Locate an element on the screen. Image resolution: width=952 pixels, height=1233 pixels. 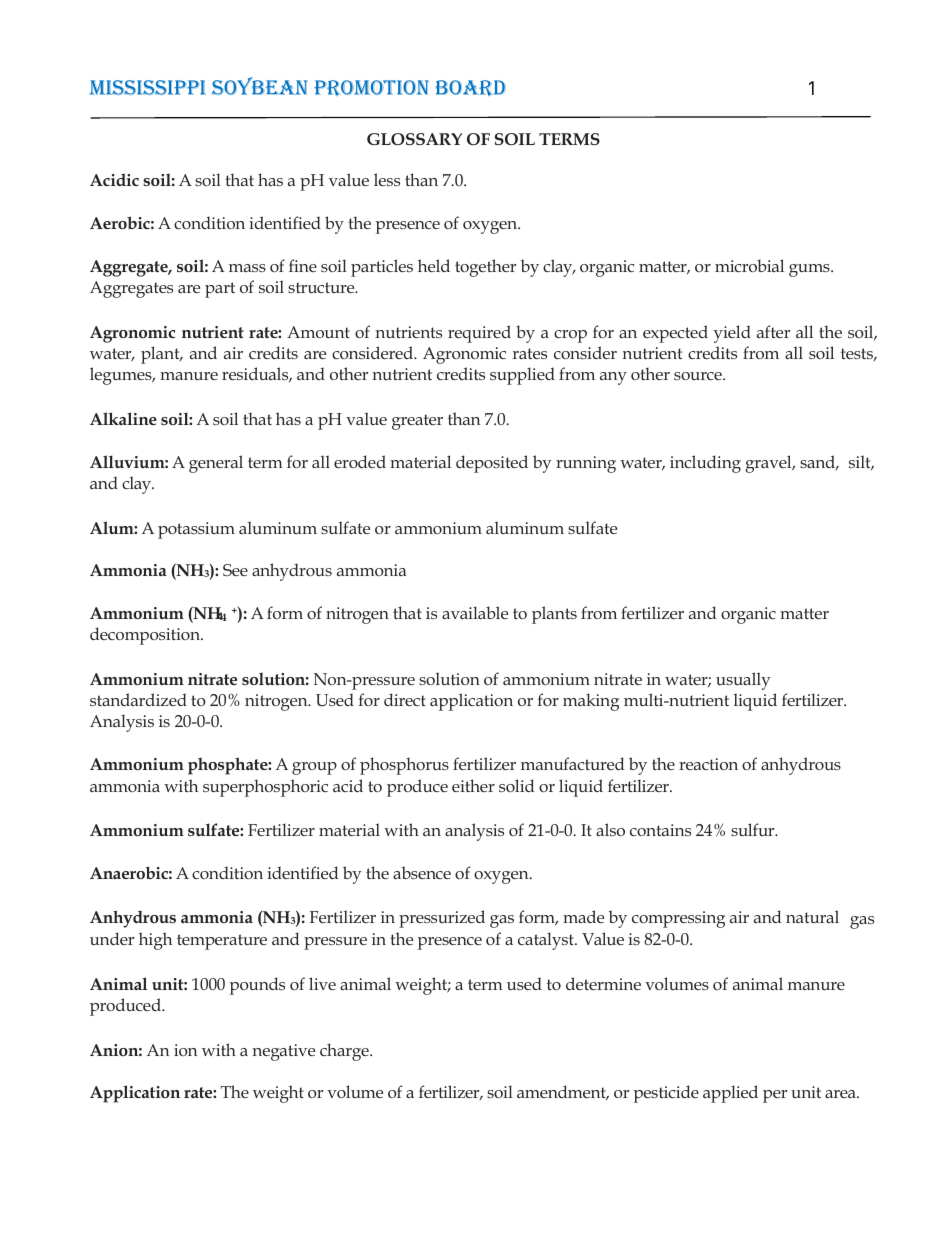
yield is located at coordinates (732, 334).
